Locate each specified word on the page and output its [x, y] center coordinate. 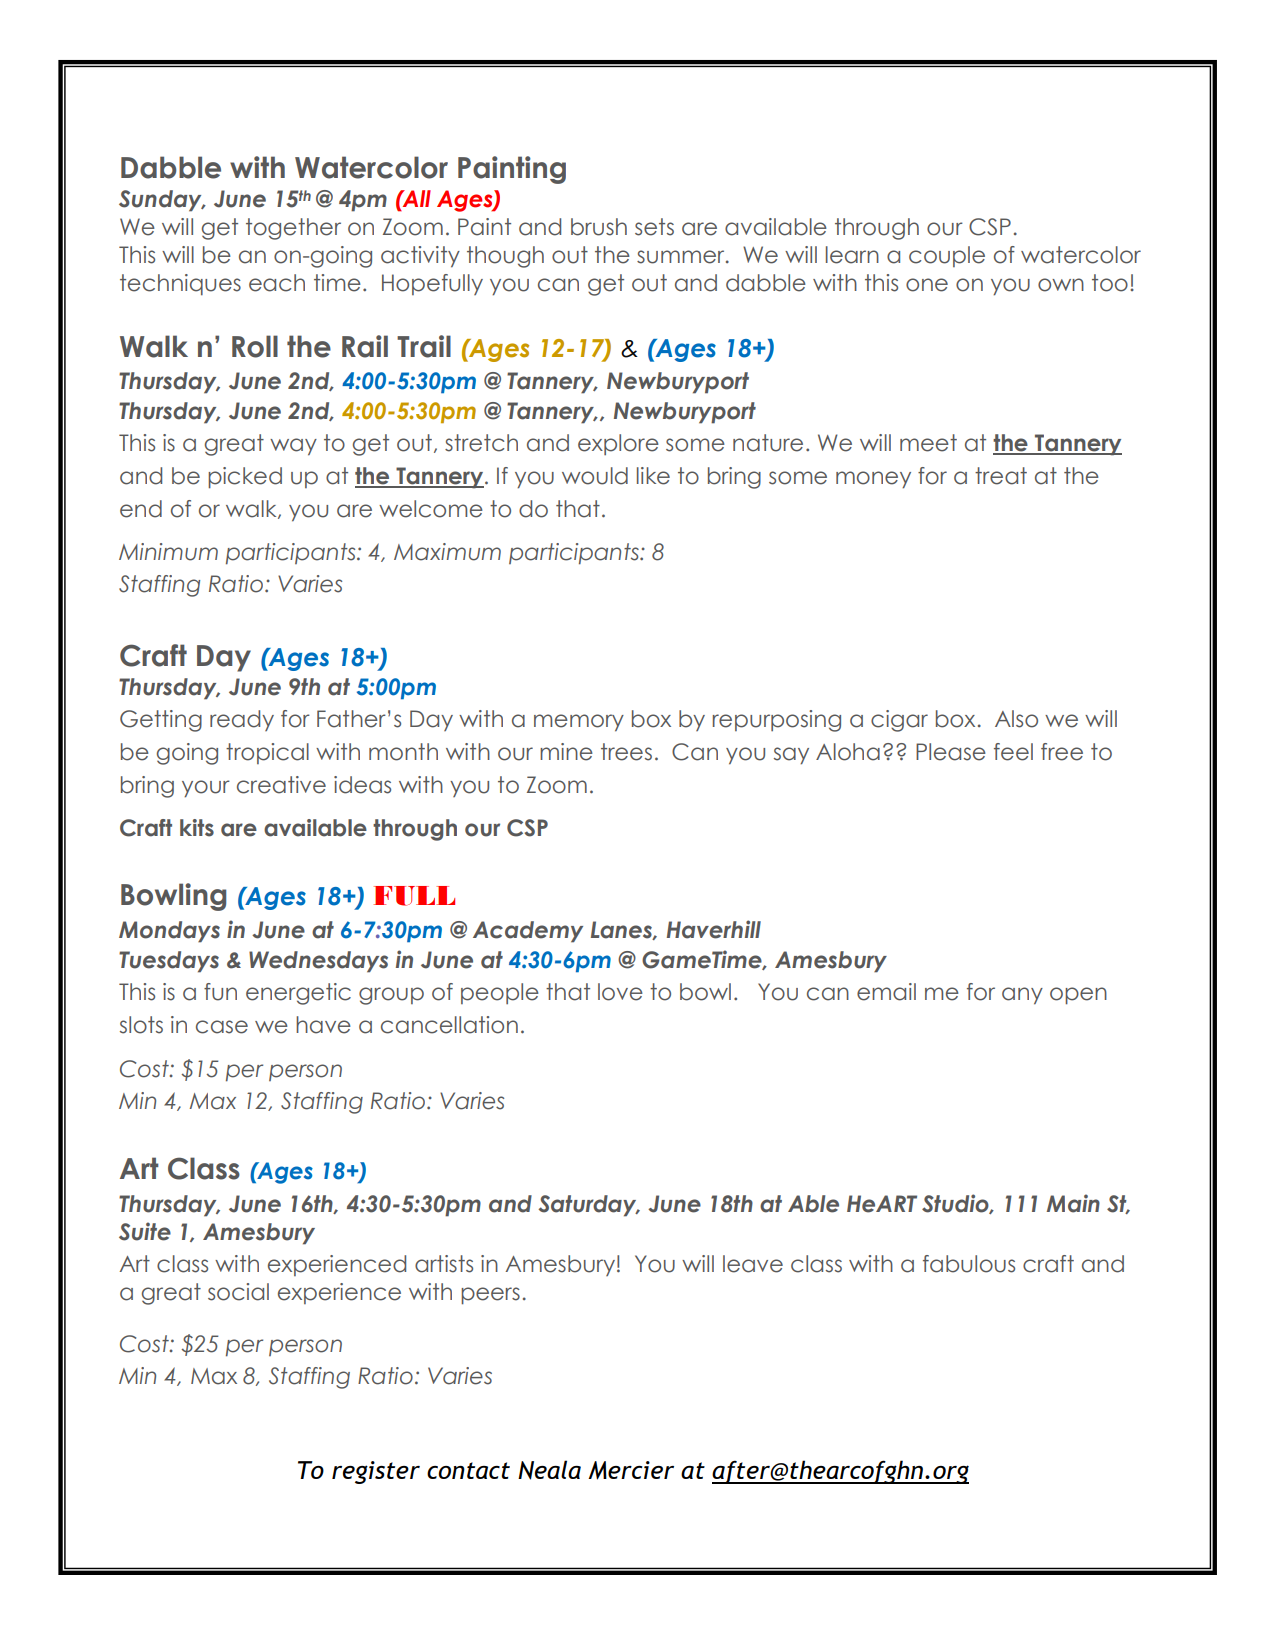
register [376, 1472]
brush [599, 227]
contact [468, 1470]
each [277, 283]
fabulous [969, 1264]
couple [947, 256]
